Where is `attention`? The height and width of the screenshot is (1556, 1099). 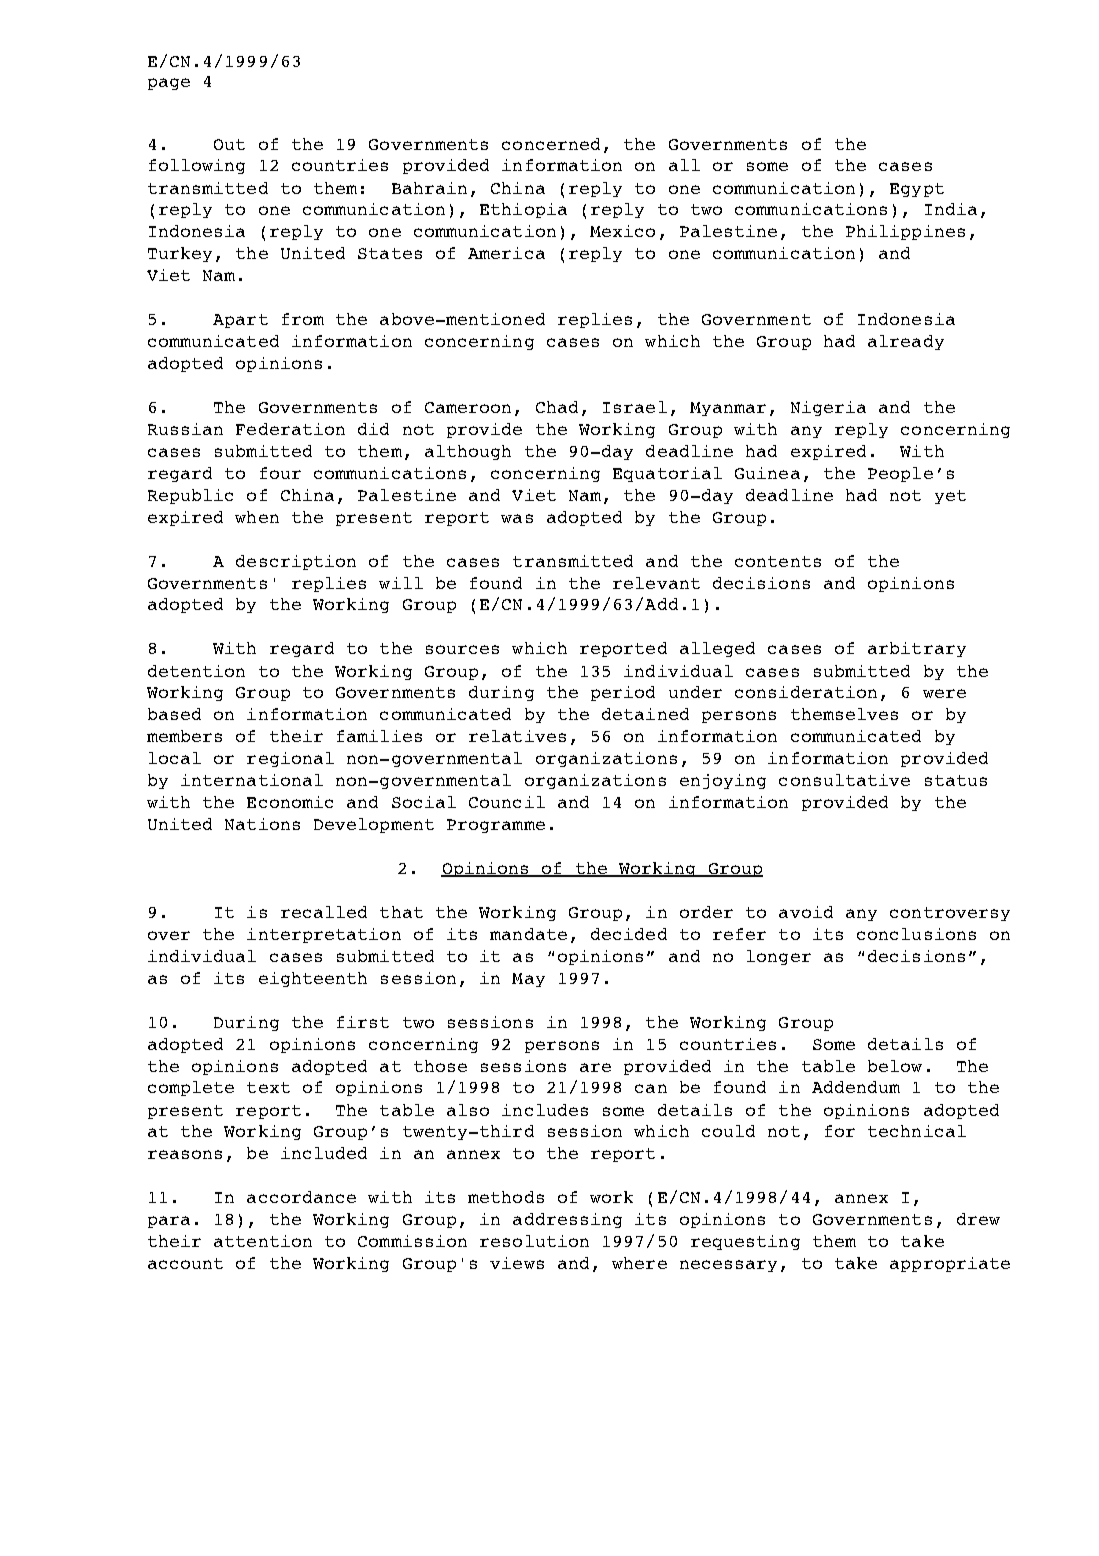
attention is located at coordinates (263, 1241).
